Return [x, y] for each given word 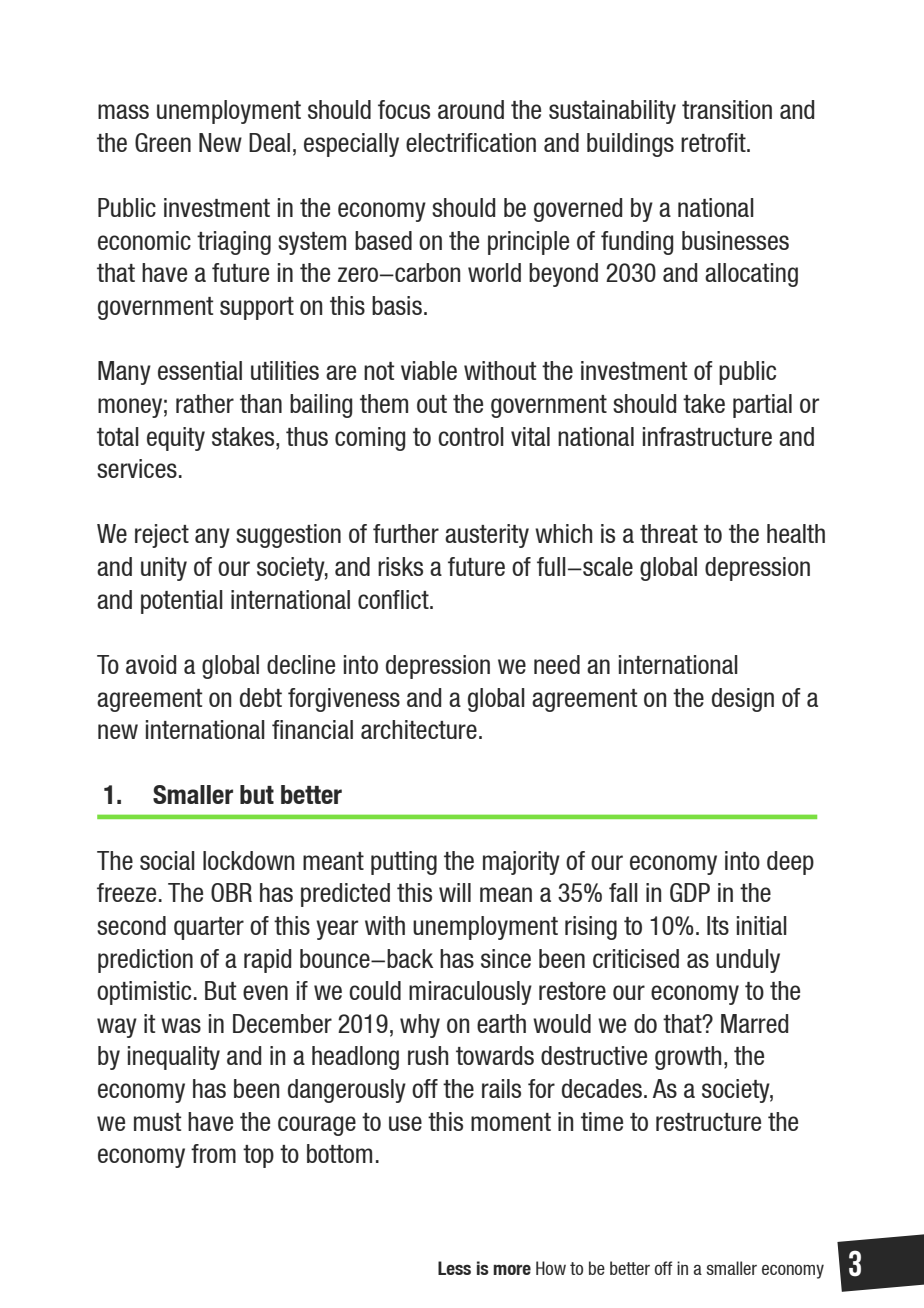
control [471, 436]
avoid [151, 664]
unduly [748, 961]
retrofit [714, 142]
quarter [209, 928]
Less [454, 1268]
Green [163, 142]
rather [205, 403]
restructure [708, 1122]
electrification [471, 142]
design [743, 700]
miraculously [470, 993]
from [213, 1153]
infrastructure [707, 436]
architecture [419, 729]
